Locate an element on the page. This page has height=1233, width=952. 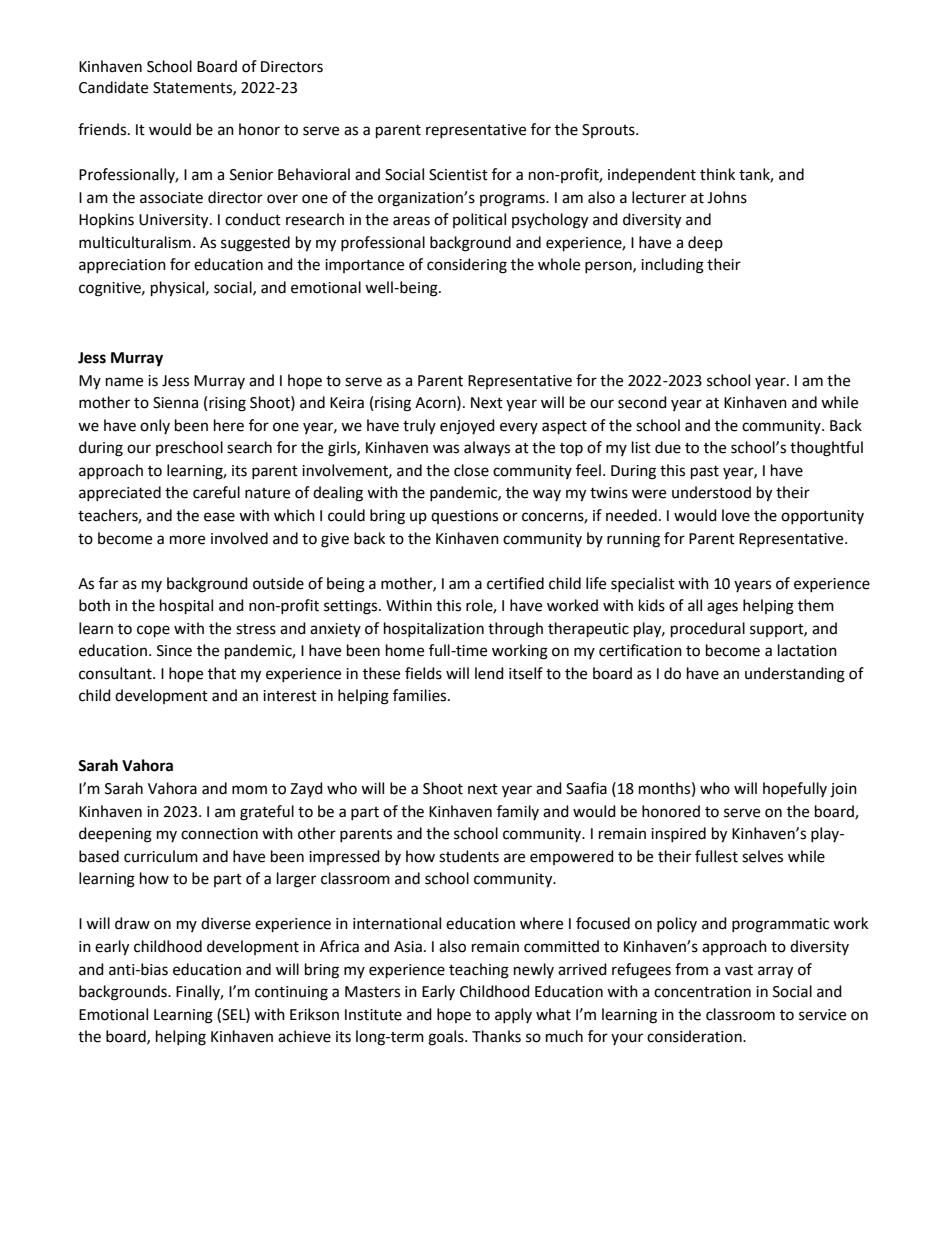
enjoyed is located at coordinates (467, 427).
